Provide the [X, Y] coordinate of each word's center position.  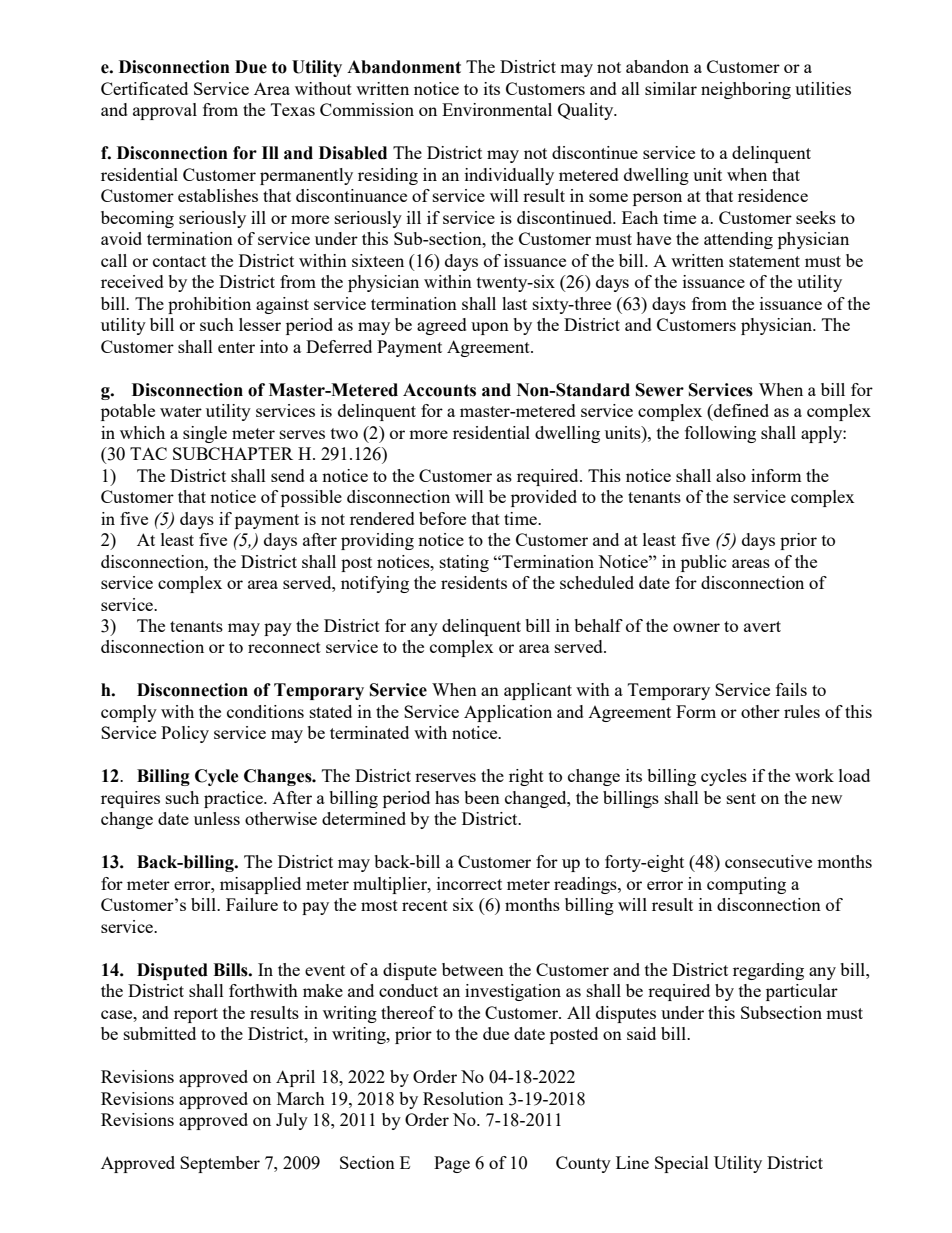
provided [544, 498]
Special [682, 1164]
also [731, 475]
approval [165, 111]
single [205, 434]
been [482, 797]
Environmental [497, 109]
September [220, 1164]
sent [741, 798]
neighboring [746, 90]
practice [234, 799]
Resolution [463, 1098]
